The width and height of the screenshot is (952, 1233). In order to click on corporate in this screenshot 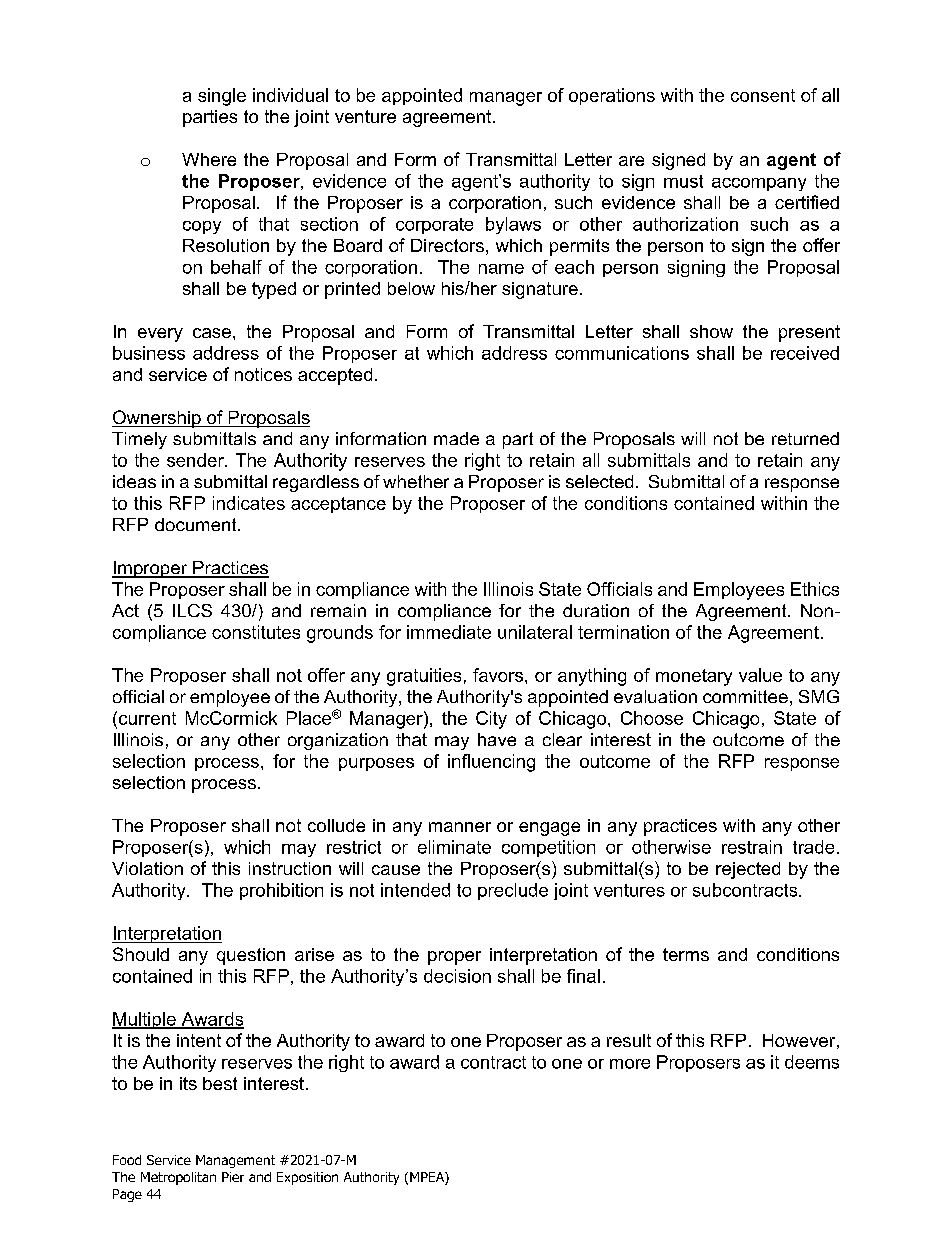, I will do `click(434, 226)`.
